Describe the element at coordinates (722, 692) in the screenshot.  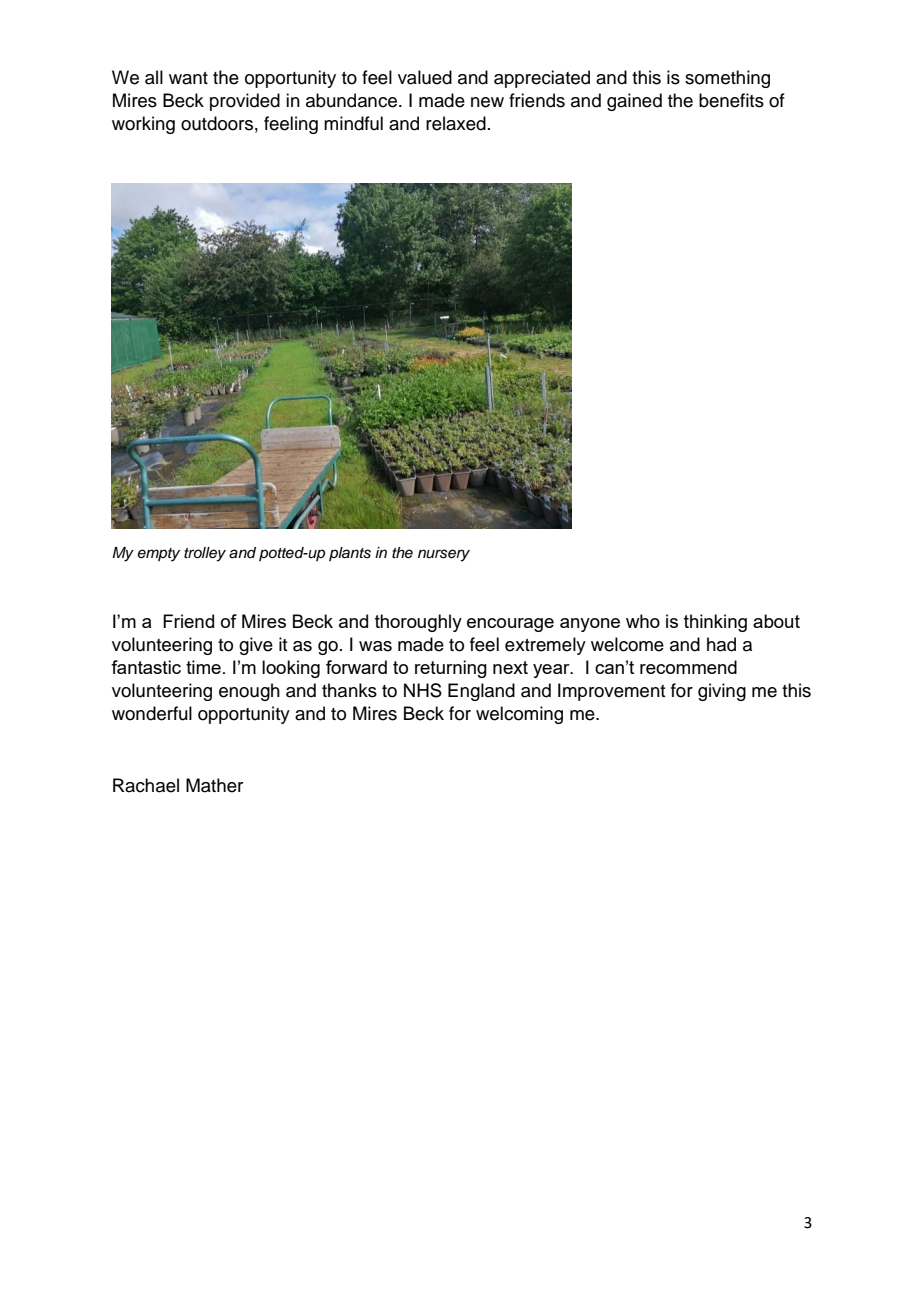
I see `giving` at that location.
